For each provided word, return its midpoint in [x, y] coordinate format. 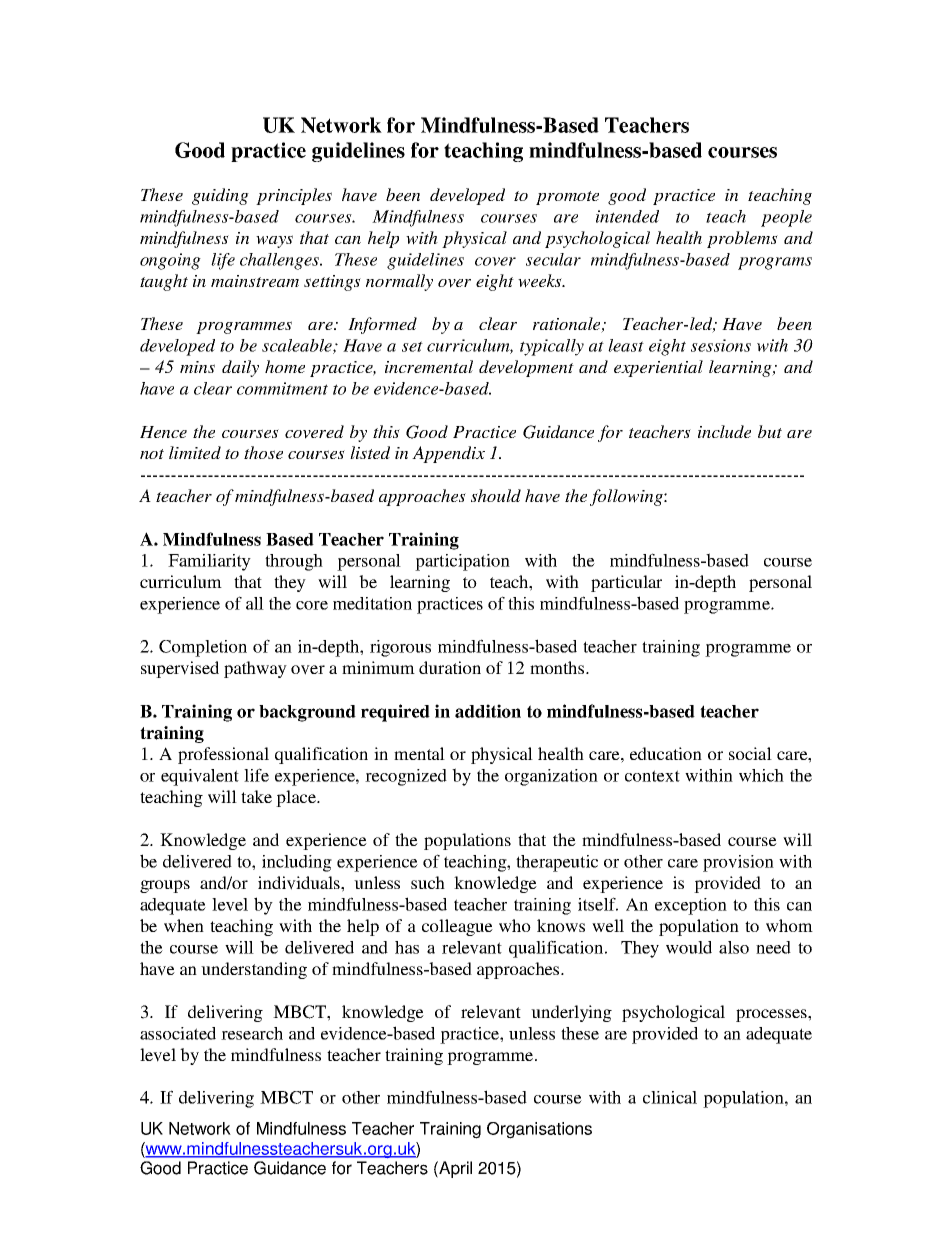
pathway [255, 669]
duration [450, 667]
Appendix [448, 454]
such [428, 882]
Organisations [539, 1130]
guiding [220, 196]
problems [742, 239]
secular [553, 259]
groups [165, 886]
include [724, 431]
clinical [670, 1097]
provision [738, 863]
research [252, 1033]
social [750, 753]
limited [195, 452]
